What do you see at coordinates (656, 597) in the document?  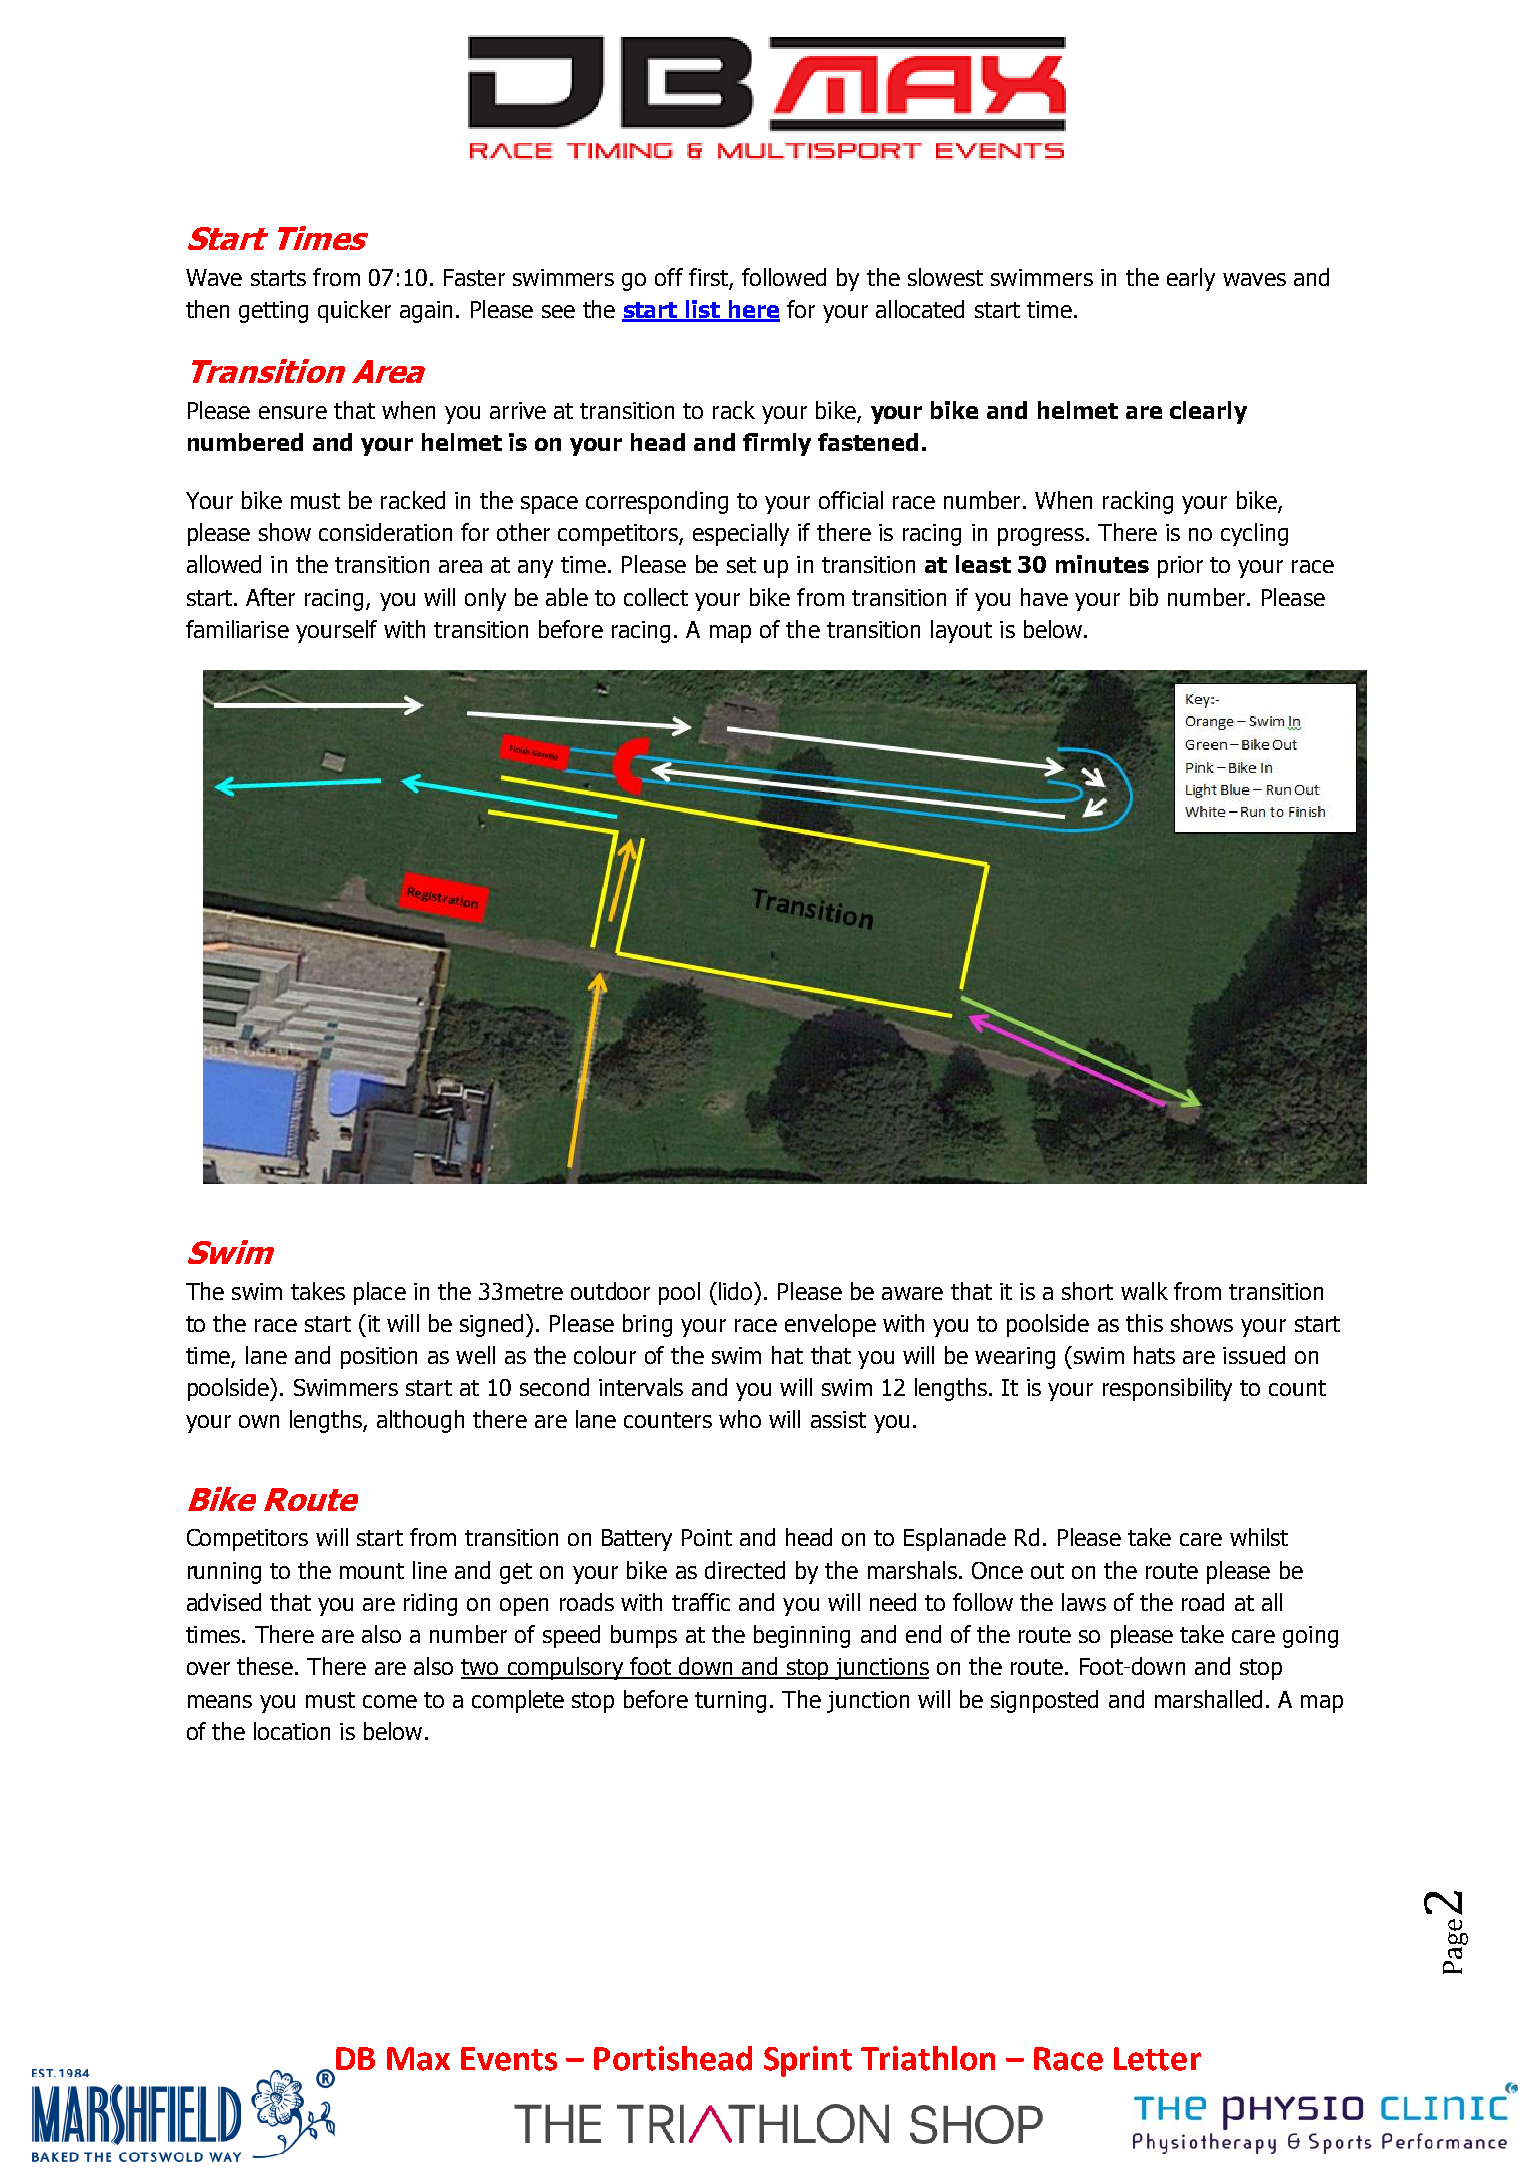 I see `collect` at bounding box center [656, 597].
